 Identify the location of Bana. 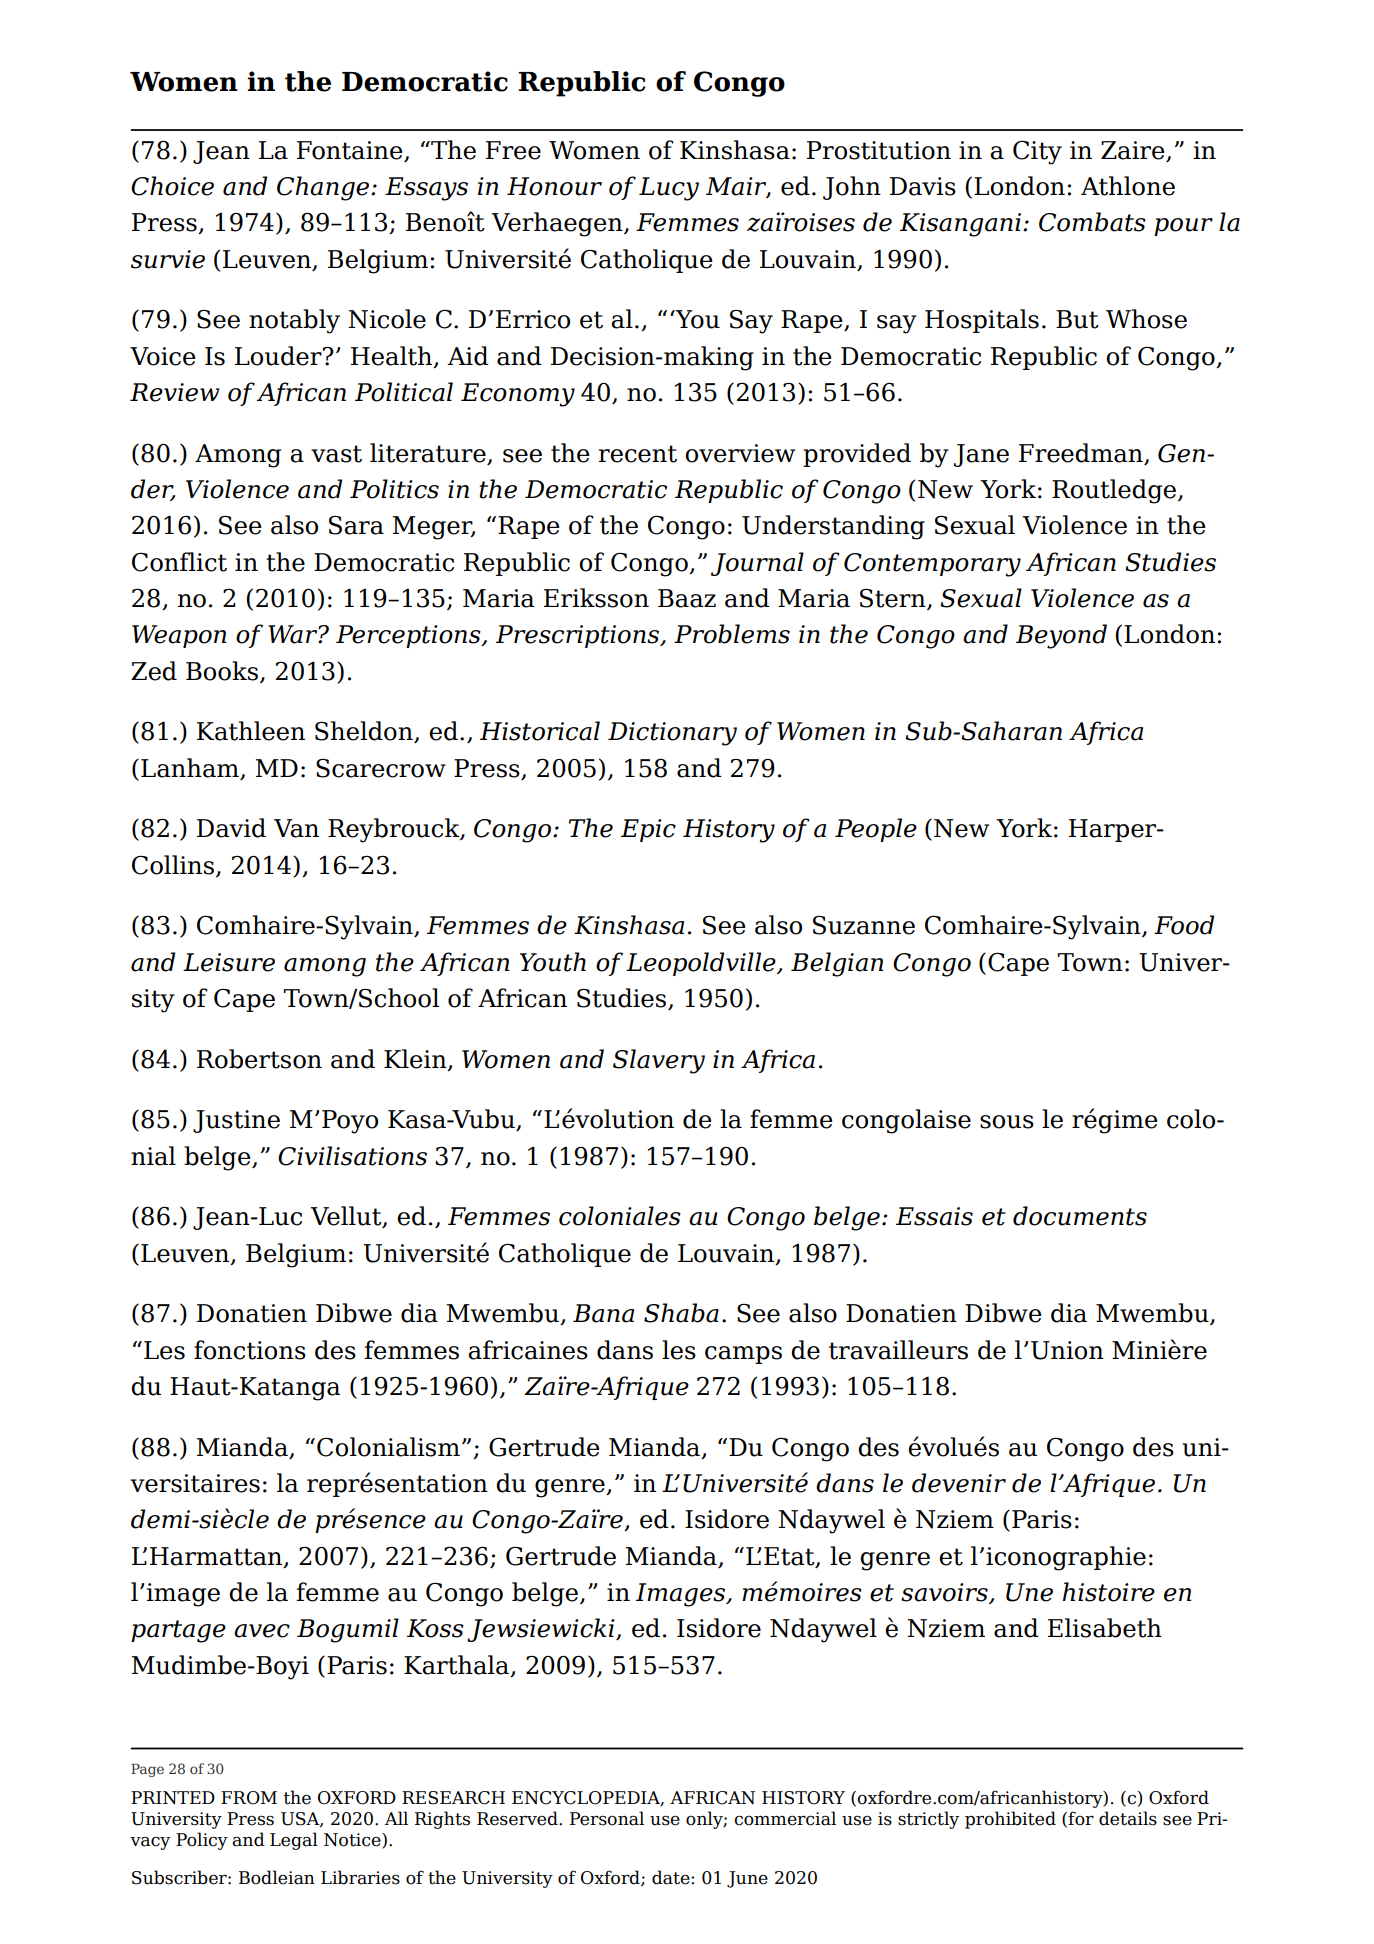
(603, 1313).
